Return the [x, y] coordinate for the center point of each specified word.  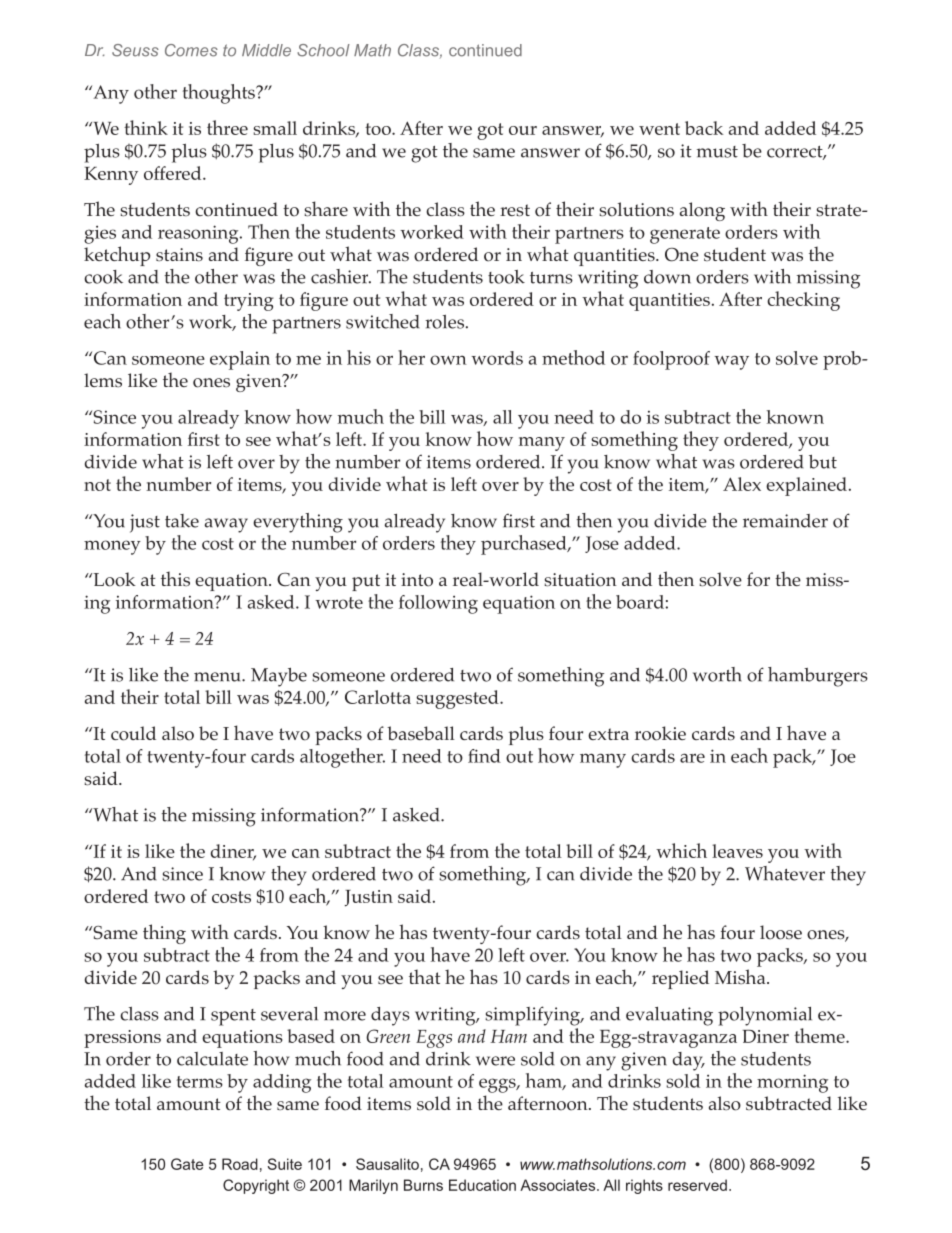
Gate [187, 1164]
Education [482, 1185]
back [704, 128]
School [323, 50]
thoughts [220, 94]
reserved [697, 1185]
